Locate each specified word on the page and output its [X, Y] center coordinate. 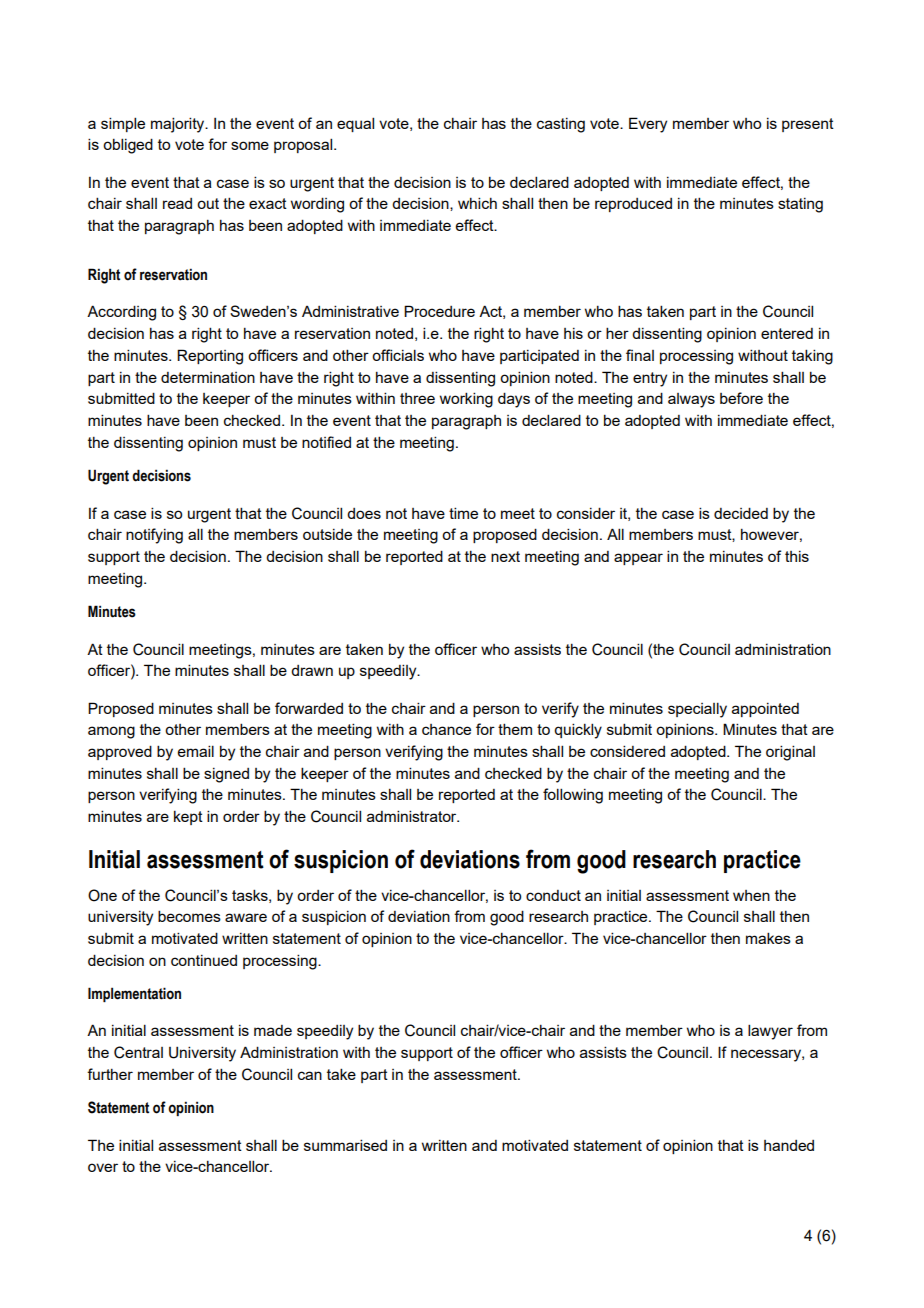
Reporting [210, 357]
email [196, 751]
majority [179, 125]
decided [741, 513]
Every [648, 125]
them [515, 729]
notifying [154, 536]
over [103, 1167]
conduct [553, 895]
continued [204, 960]
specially [697, 710]
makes [768, 938]
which [477, 203]
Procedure [439, 311]
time [463, 513]
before [741, 398]
